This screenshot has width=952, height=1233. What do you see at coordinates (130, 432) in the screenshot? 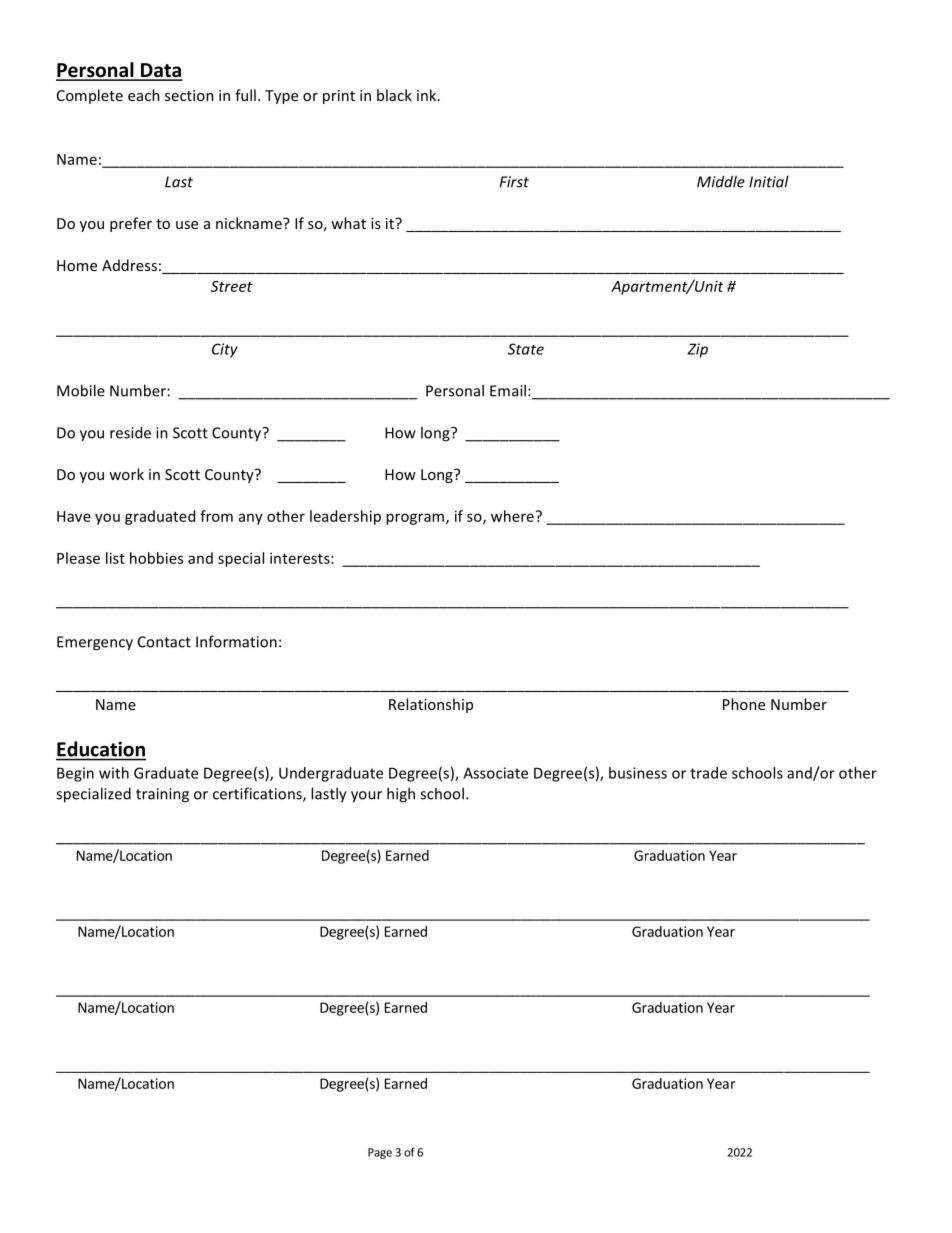
I see `reside` at bounding box center [130, 432].
